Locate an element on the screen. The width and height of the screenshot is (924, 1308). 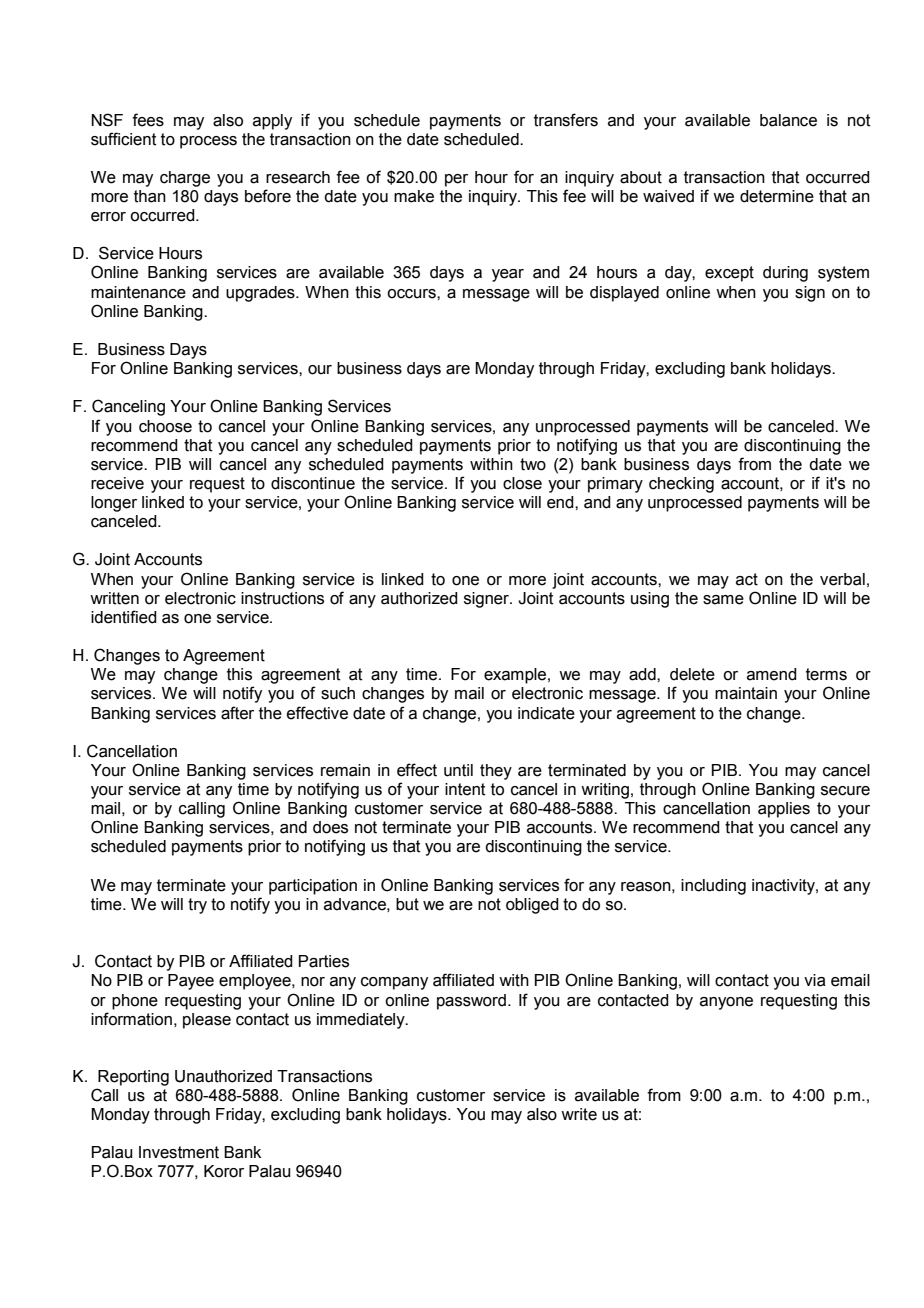
until is located at coordinates (458, 770).
